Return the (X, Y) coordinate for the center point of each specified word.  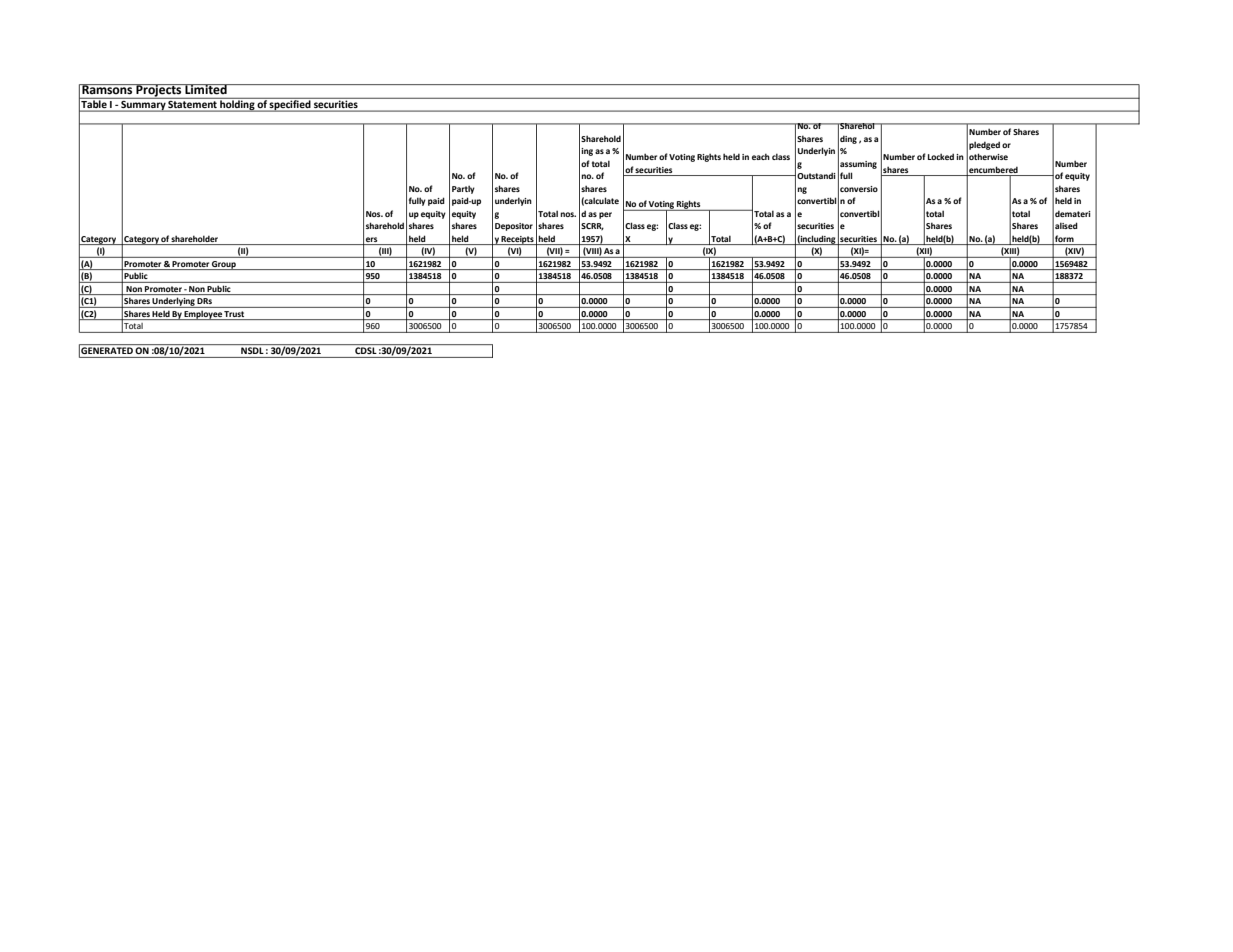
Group (224, 265)
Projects (159, 91)
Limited (206, 89)
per (605, 215)
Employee (203, 315)
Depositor (514, 227)
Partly (463, 189)
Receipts (518, 240)
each (761, 156)
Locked (941, 156)
